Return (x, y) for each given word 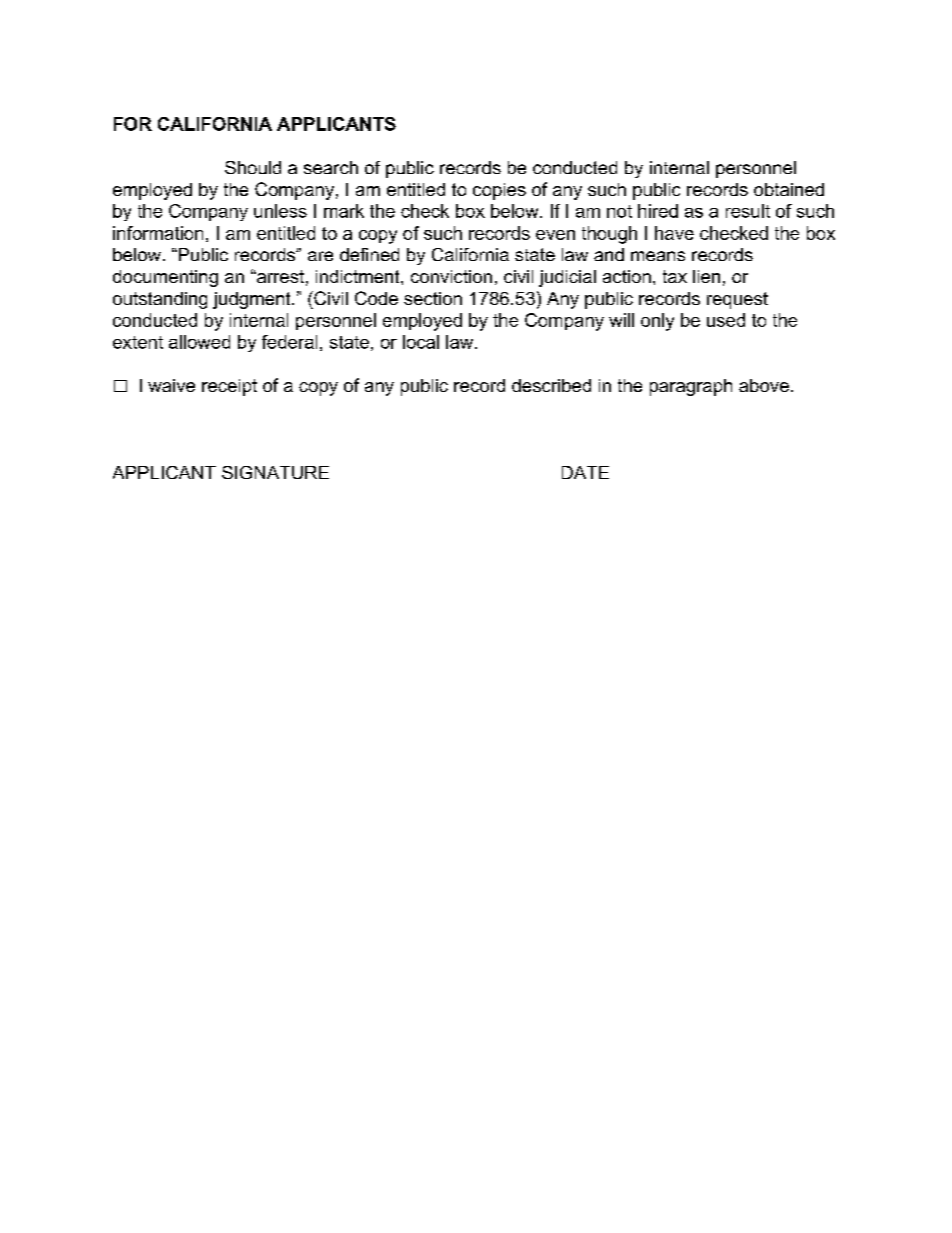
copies (499, 191)
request (737, 300)
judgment (253, 300)
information (158, 233)
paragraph (691, 387)
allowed (199, 342)
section (433, 298)
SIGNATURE (275, 472)
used (726, 320)
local (421, 342)
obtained (789, 189)
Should (253, 167)
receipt (229, 387)
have (674, 233)
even (555, 235)
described (551, 385)
